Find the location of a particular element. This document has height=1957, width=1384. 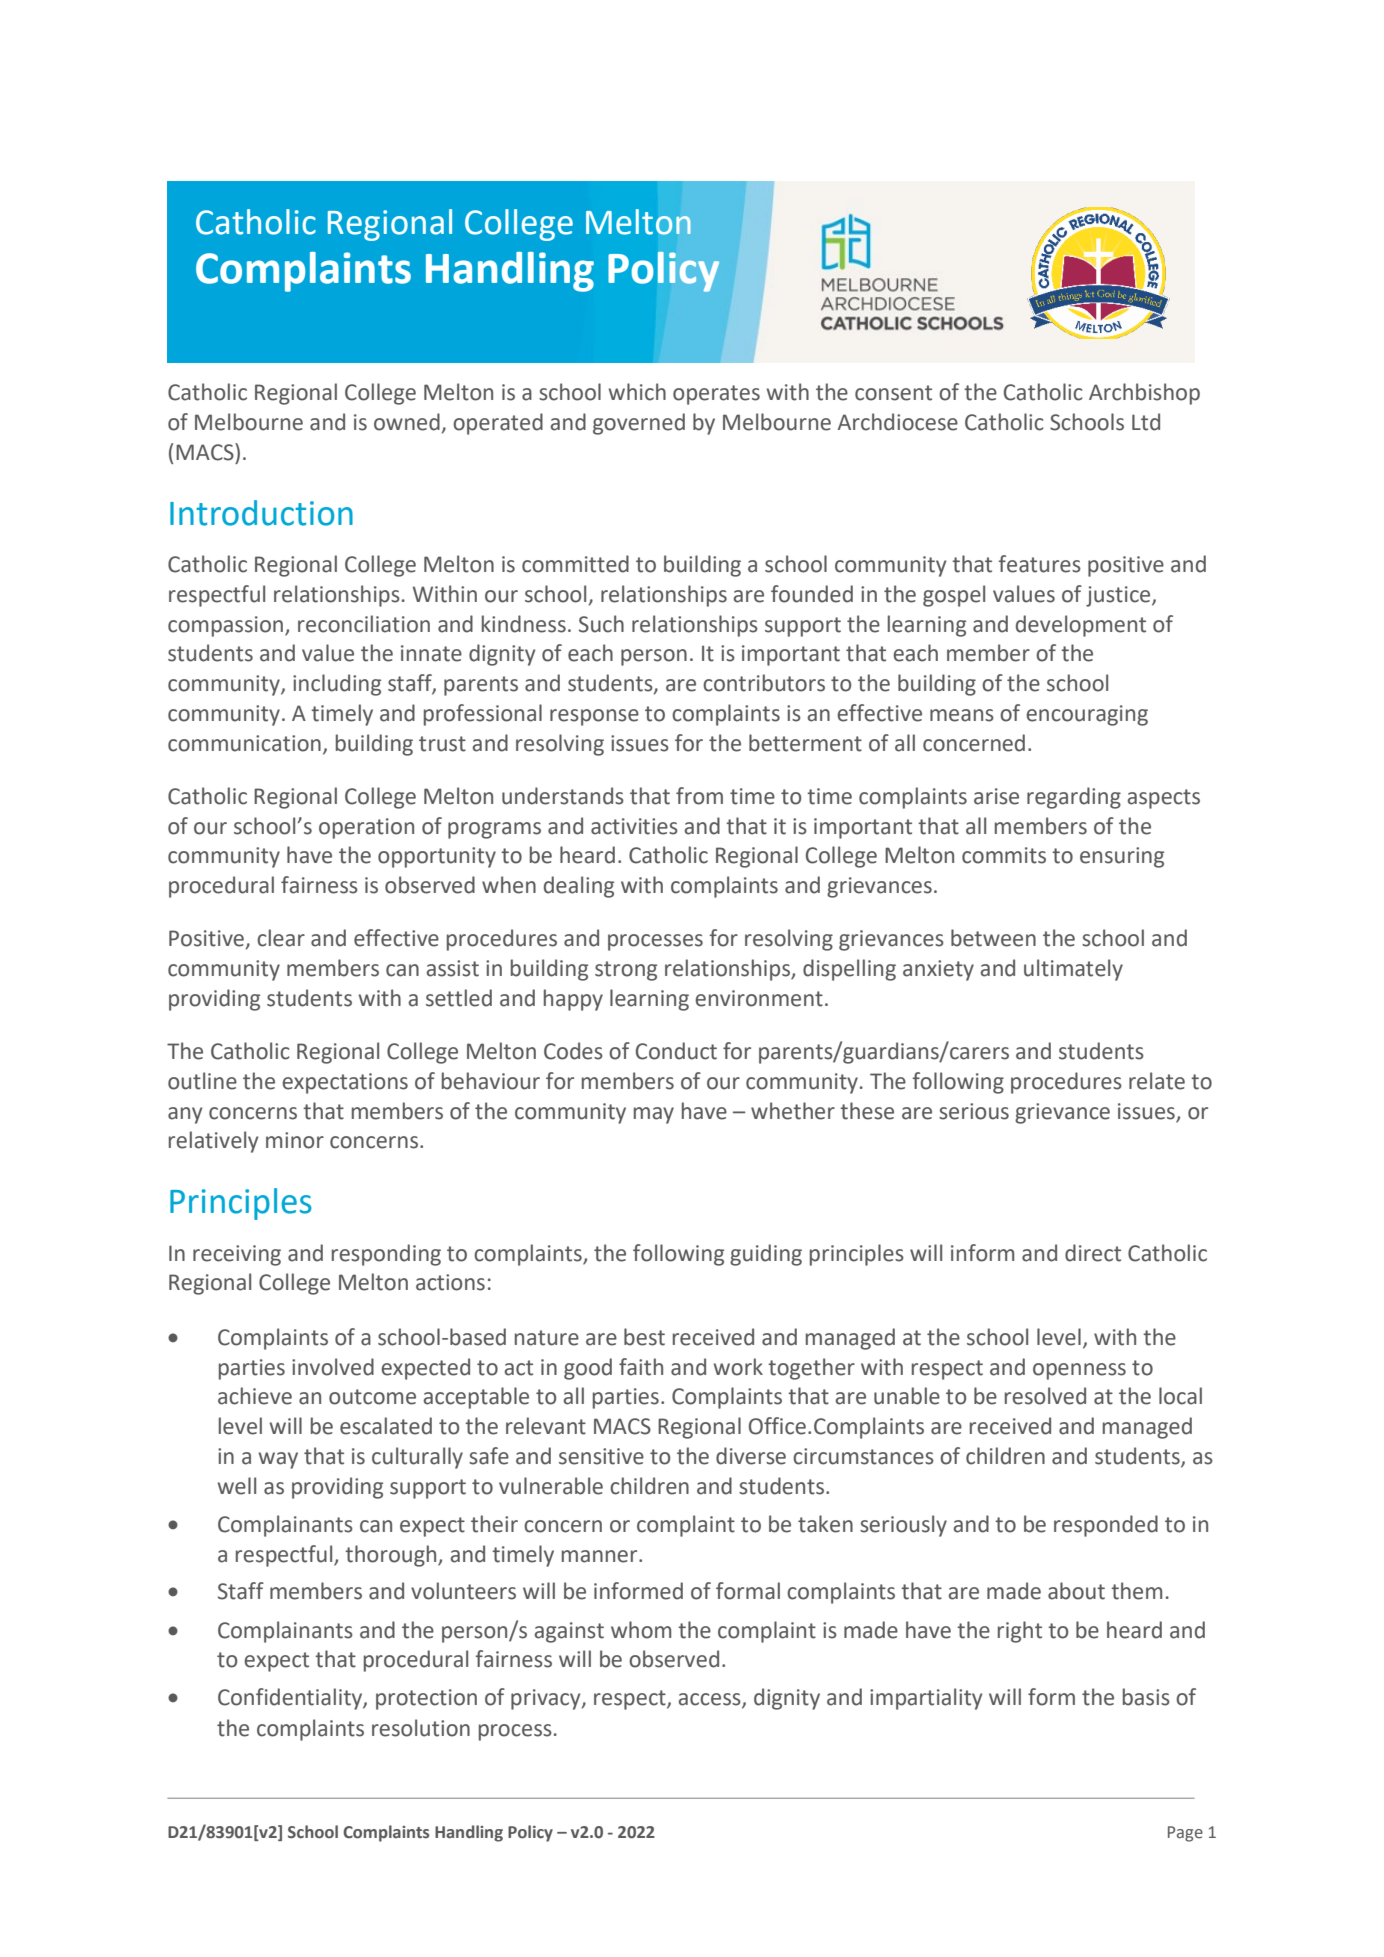

owned is located at coordinates (407, 422).
